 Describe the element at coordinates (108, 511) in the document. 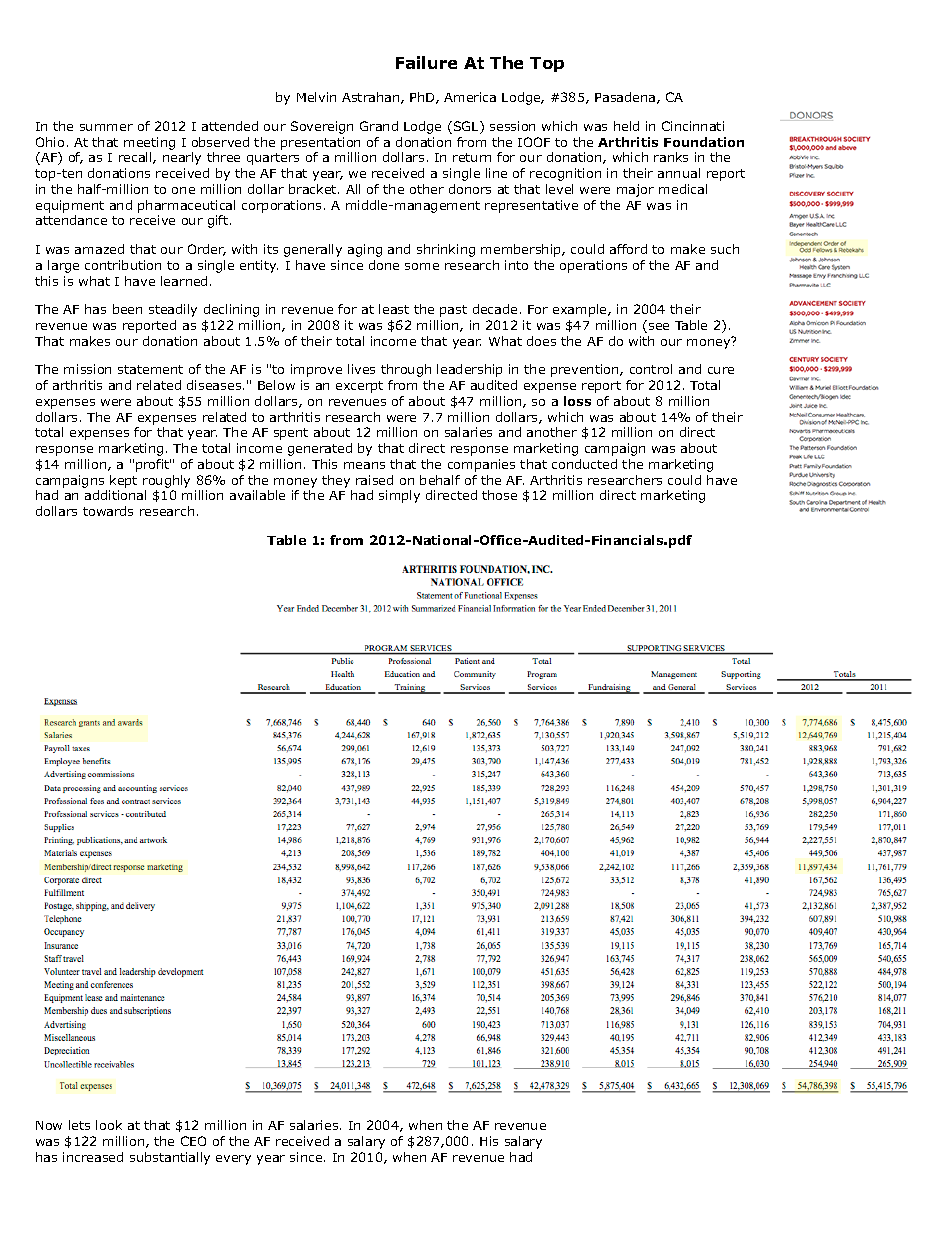

I see `towards` at that location.
